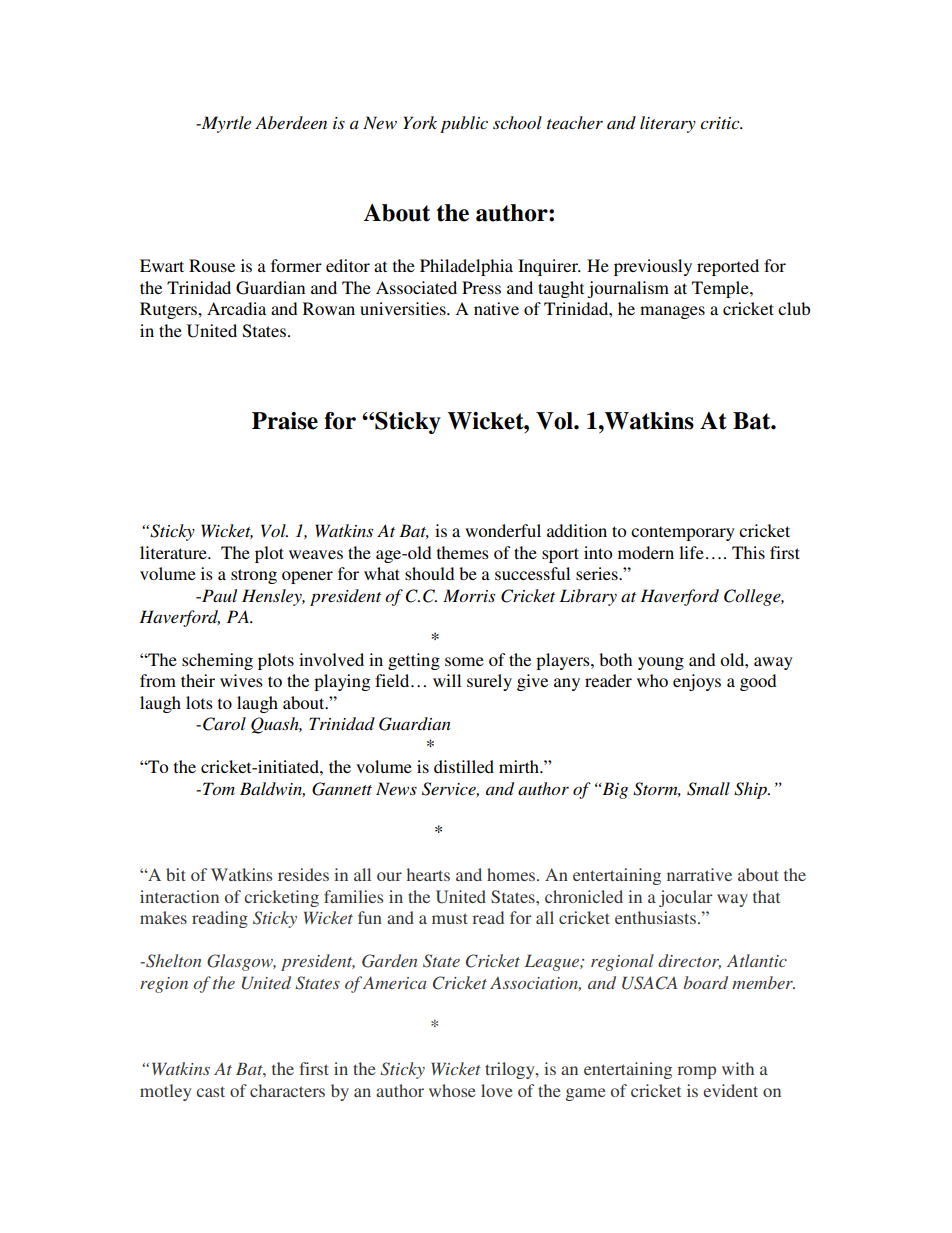  Describe the element at coordinates (219, 788) in the document. I see `Tom` at that location.
